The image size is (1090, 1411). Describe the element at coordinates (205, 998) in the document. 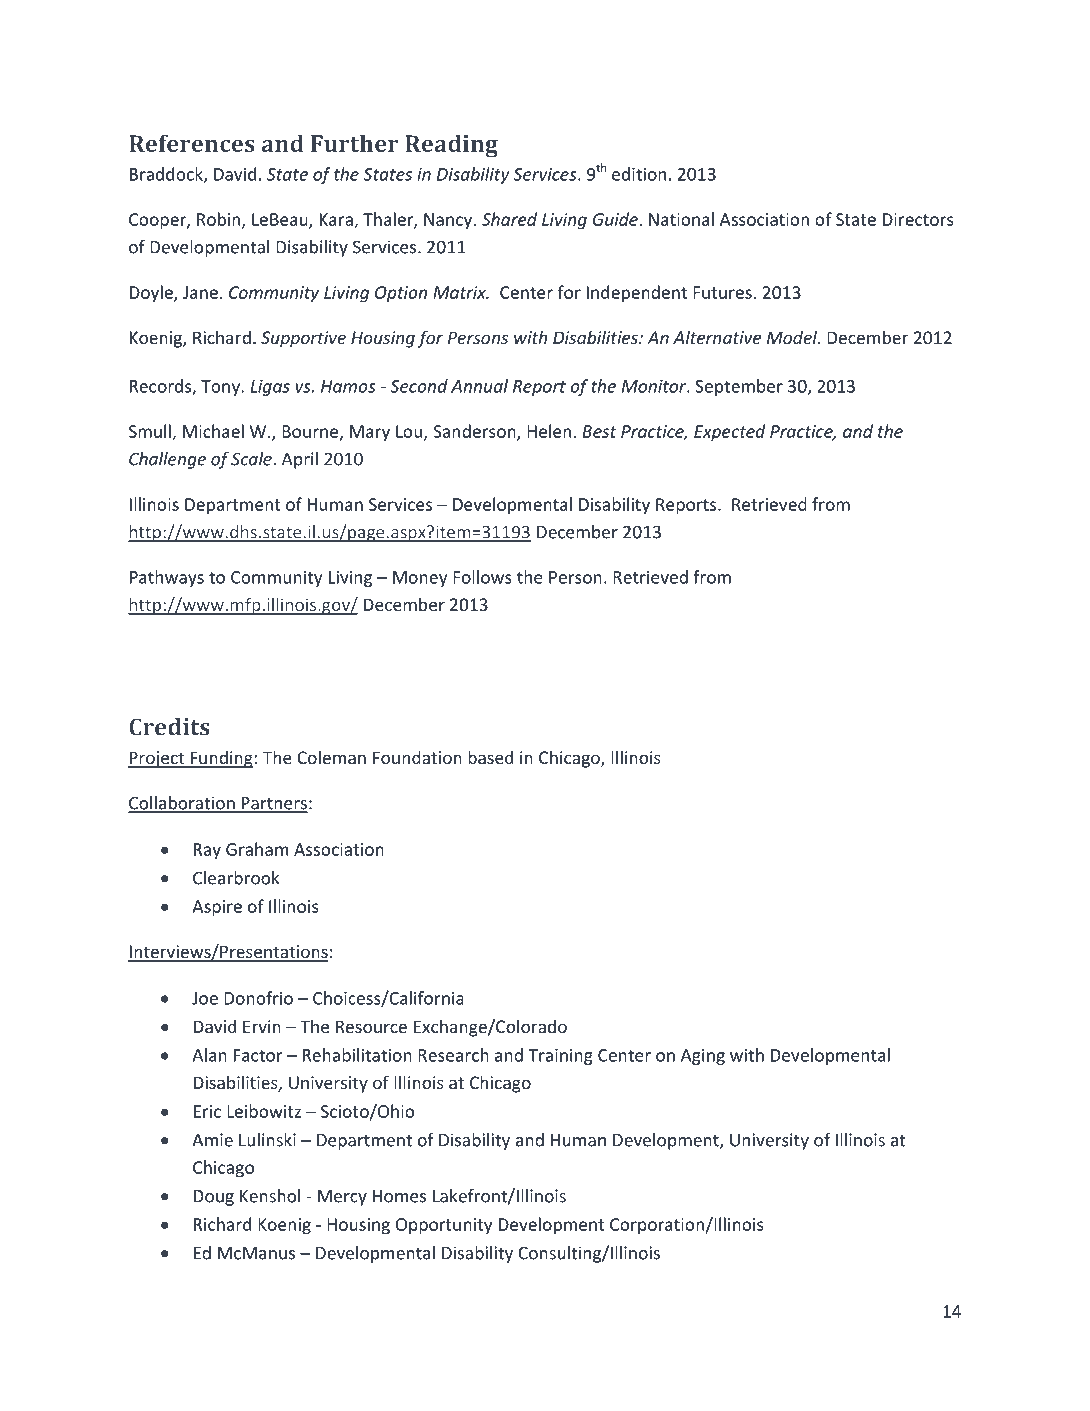

I see `Joe` at that location.
